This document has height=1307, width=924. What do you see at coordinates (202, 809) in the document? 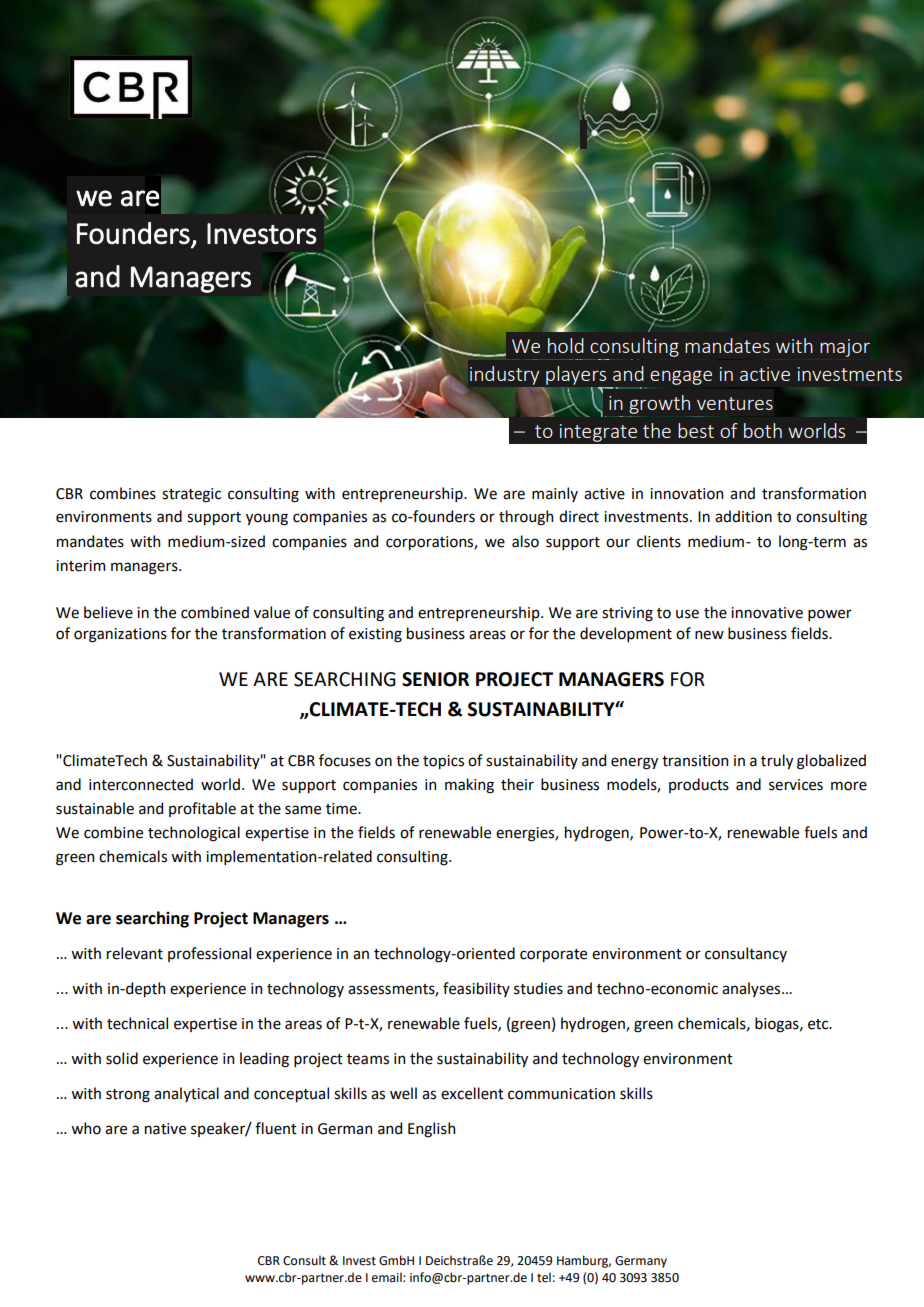
I see `profitable` at bounding box center [202, 809].
